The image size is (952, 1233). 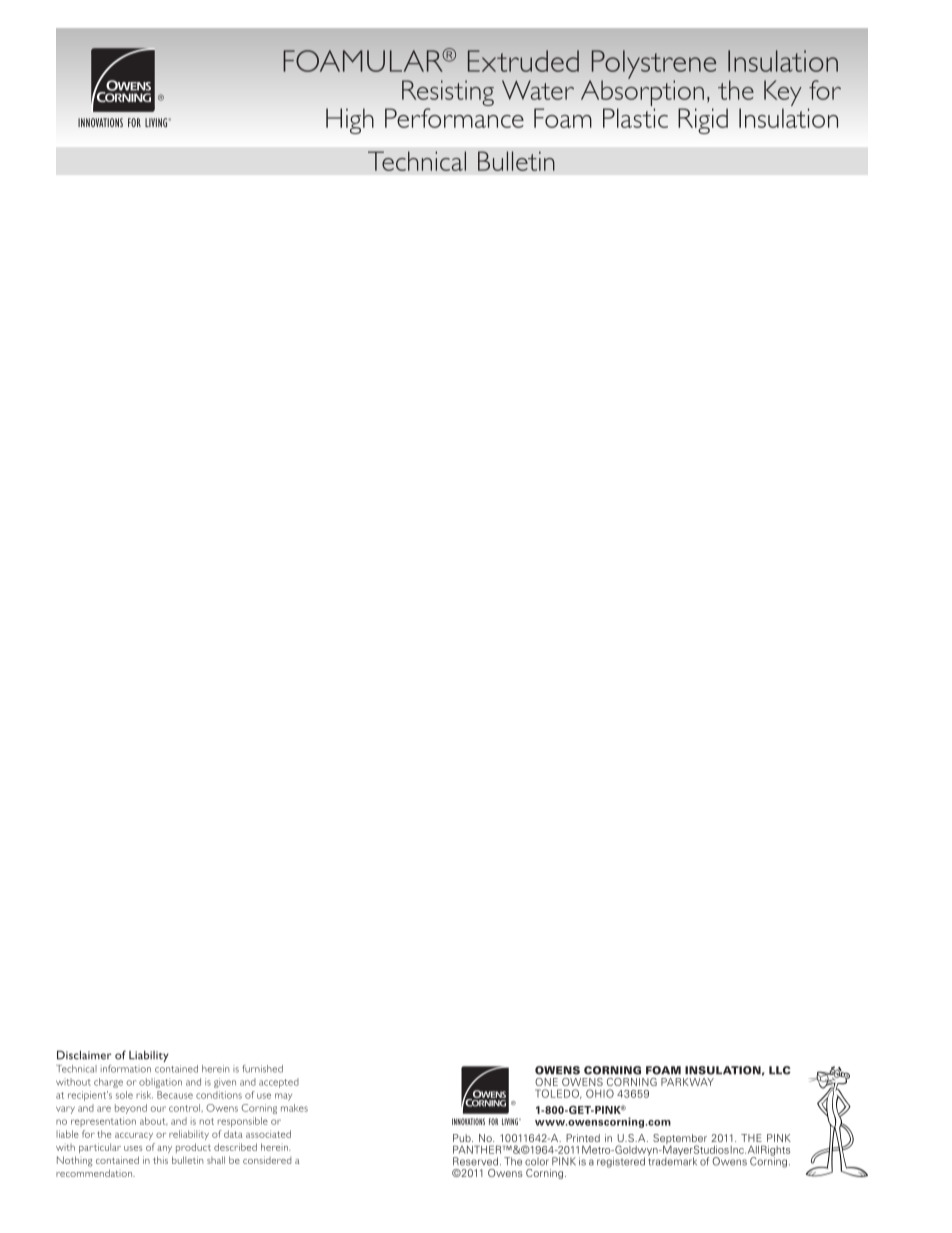 What do you see at coordinates (538, 90) in the screenshot?
I see `Water` at bounding box center [538, 90].
